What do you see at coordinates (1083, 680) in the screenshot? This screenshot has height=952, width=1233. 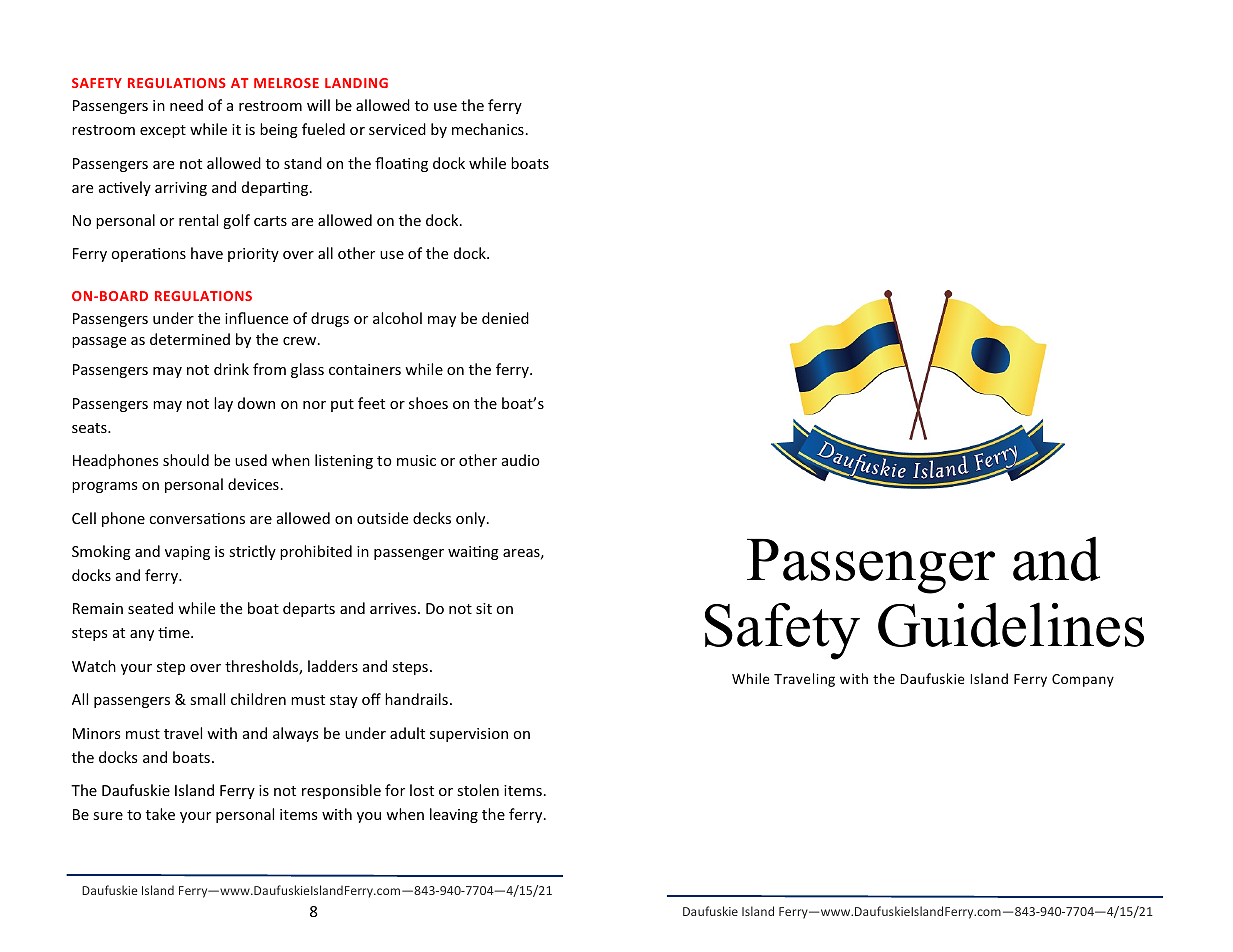 I see `Company` at bounding box center [1083, 680].
